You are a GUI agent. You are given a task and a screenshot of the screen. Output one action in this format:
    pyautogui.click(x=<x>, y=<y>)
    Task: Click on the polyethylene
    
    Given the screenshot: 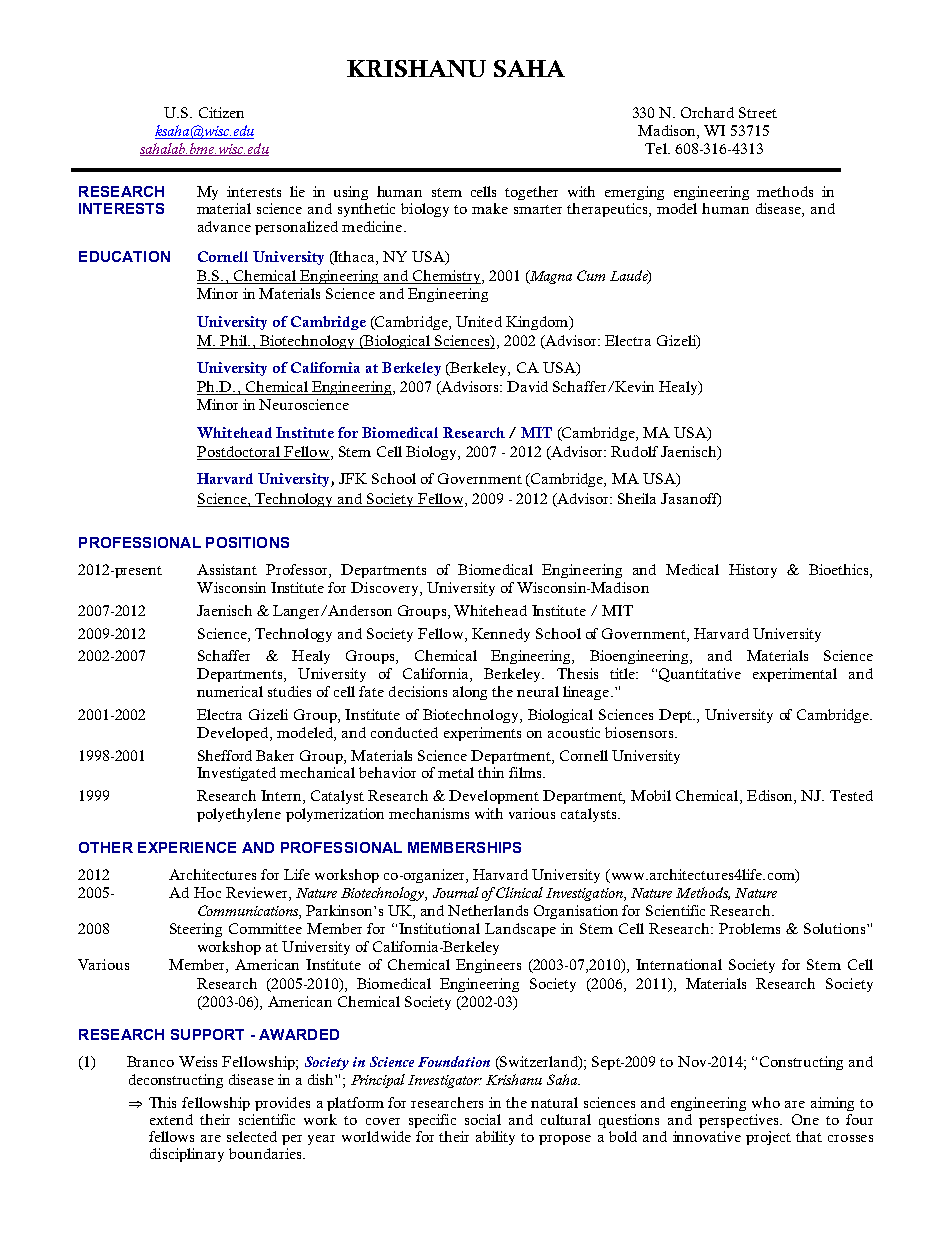 What is the action you would take?
    pyautogui.click(x=239, y=815)
